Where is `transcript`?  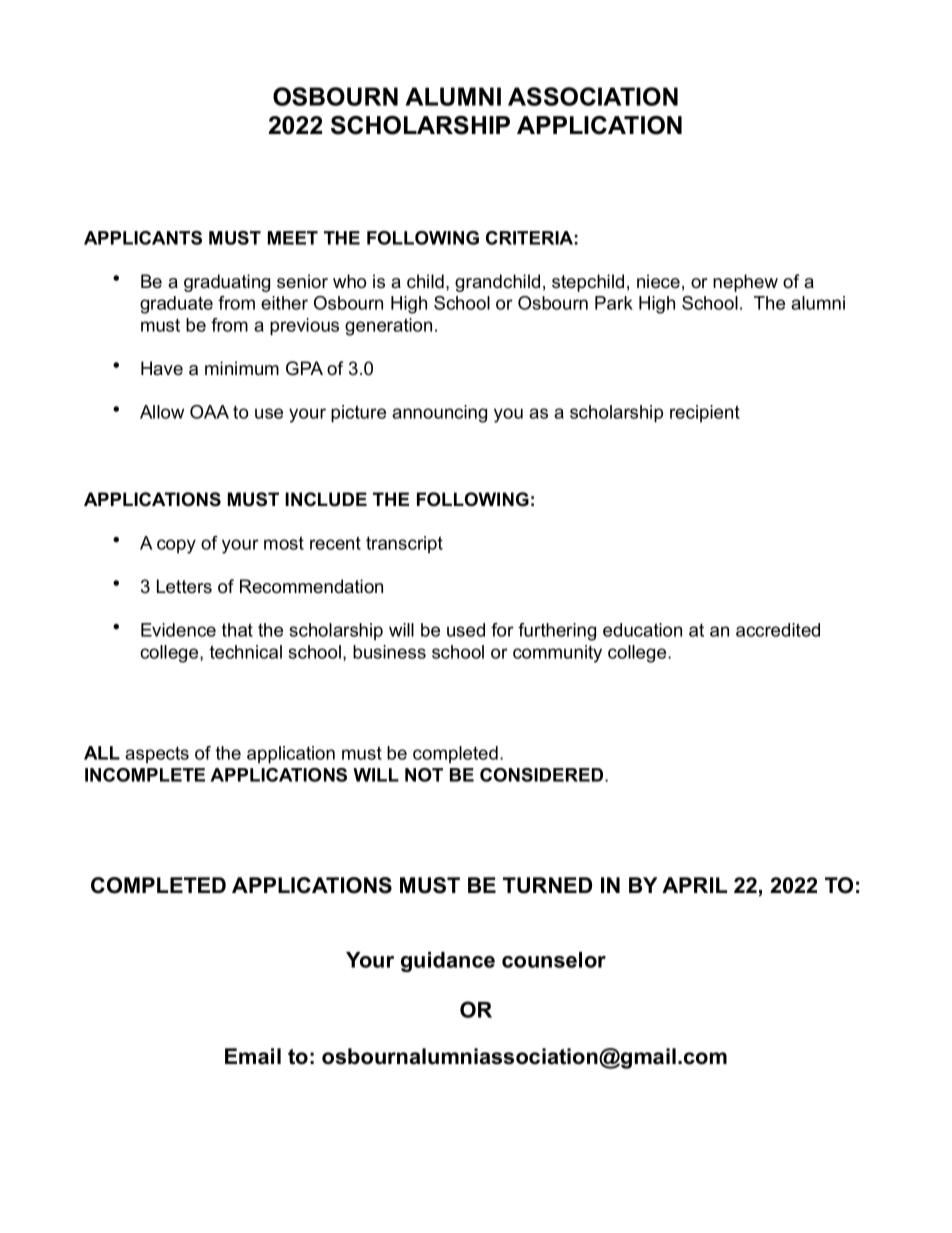
transcript is located at coordinates (404, 544).
